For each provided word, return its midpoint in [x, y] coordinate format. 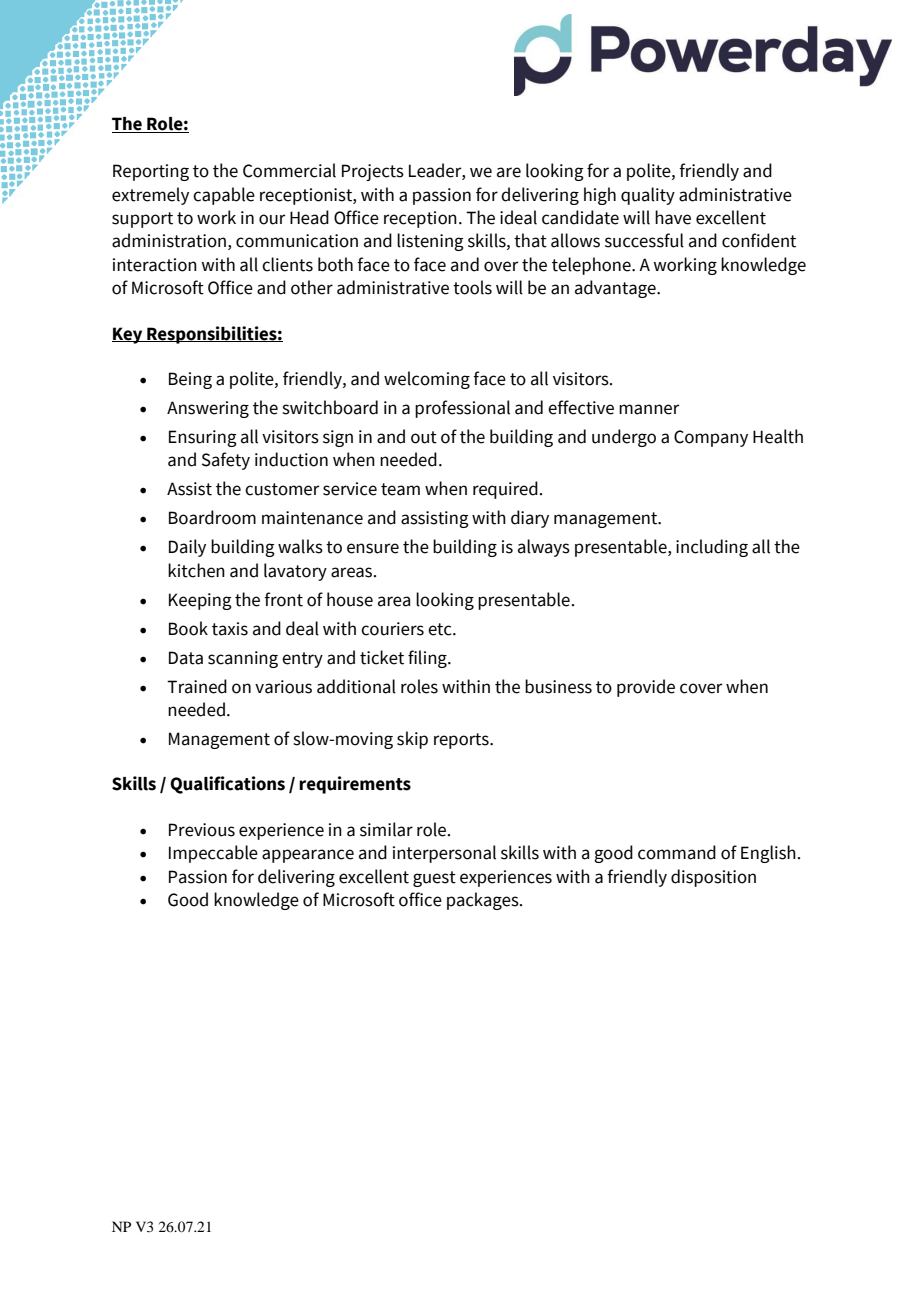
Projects [373, 172]
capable [224, 196]
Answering [208, 409]
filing [428, 659]
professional [462, 409]
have [673, 217]
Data [186, 658]
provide [646, 688]
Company [711, 438]
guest [434, 879]
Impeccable [213, 854]
